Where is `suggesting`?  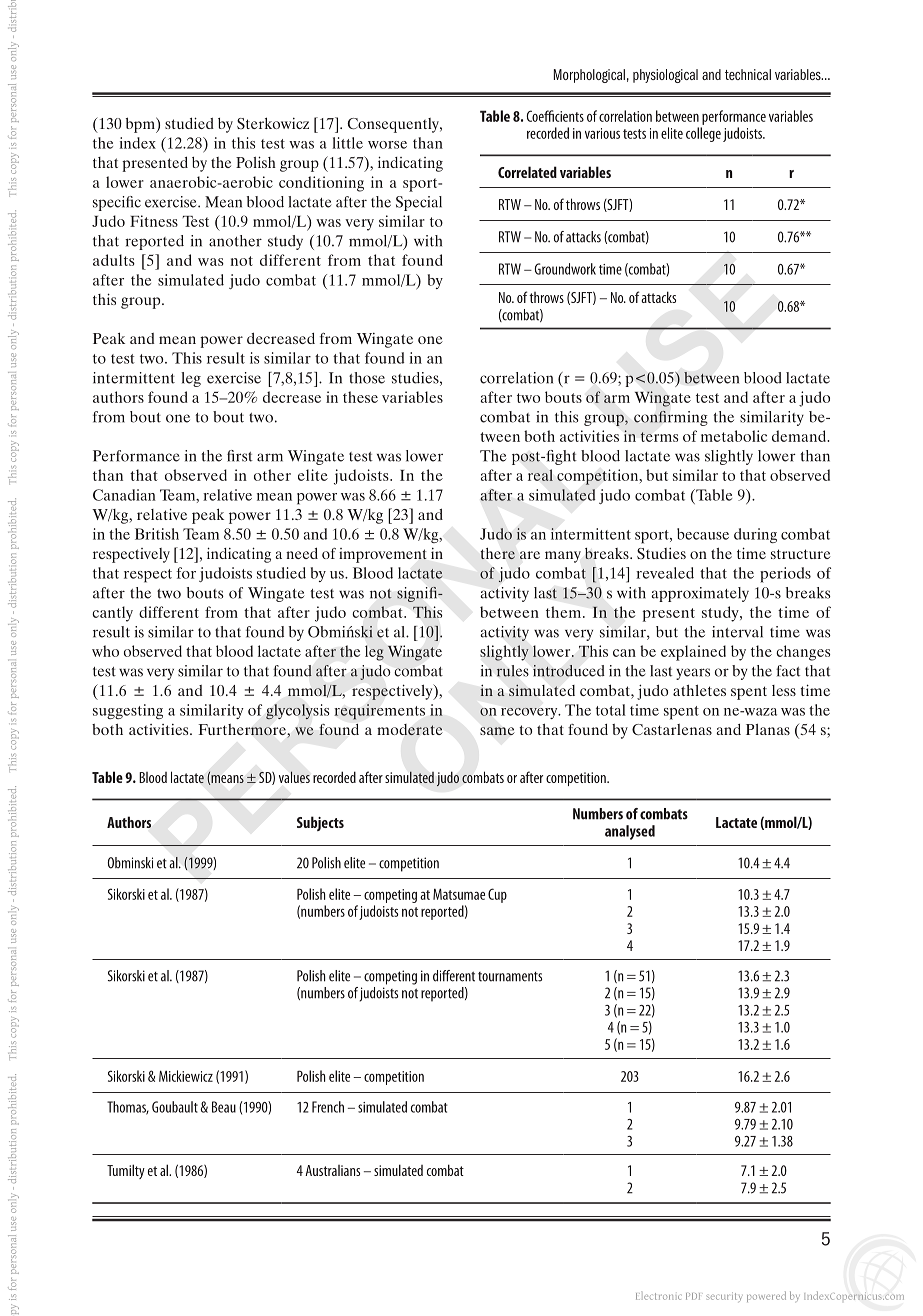
suggesting is located at coordinates (128, 711).
